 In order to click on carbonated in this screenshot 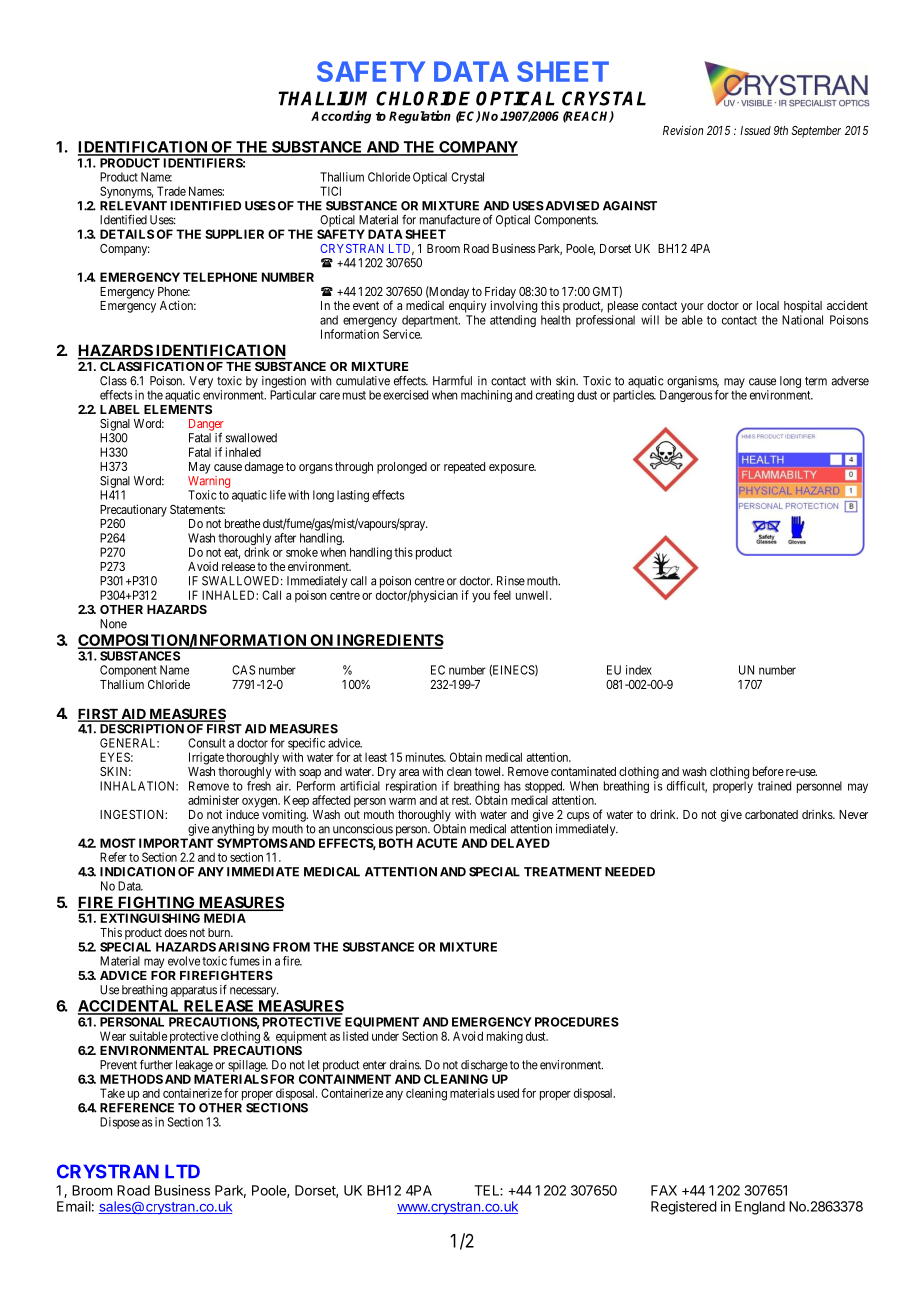, I will do `click(771, 814)`.
